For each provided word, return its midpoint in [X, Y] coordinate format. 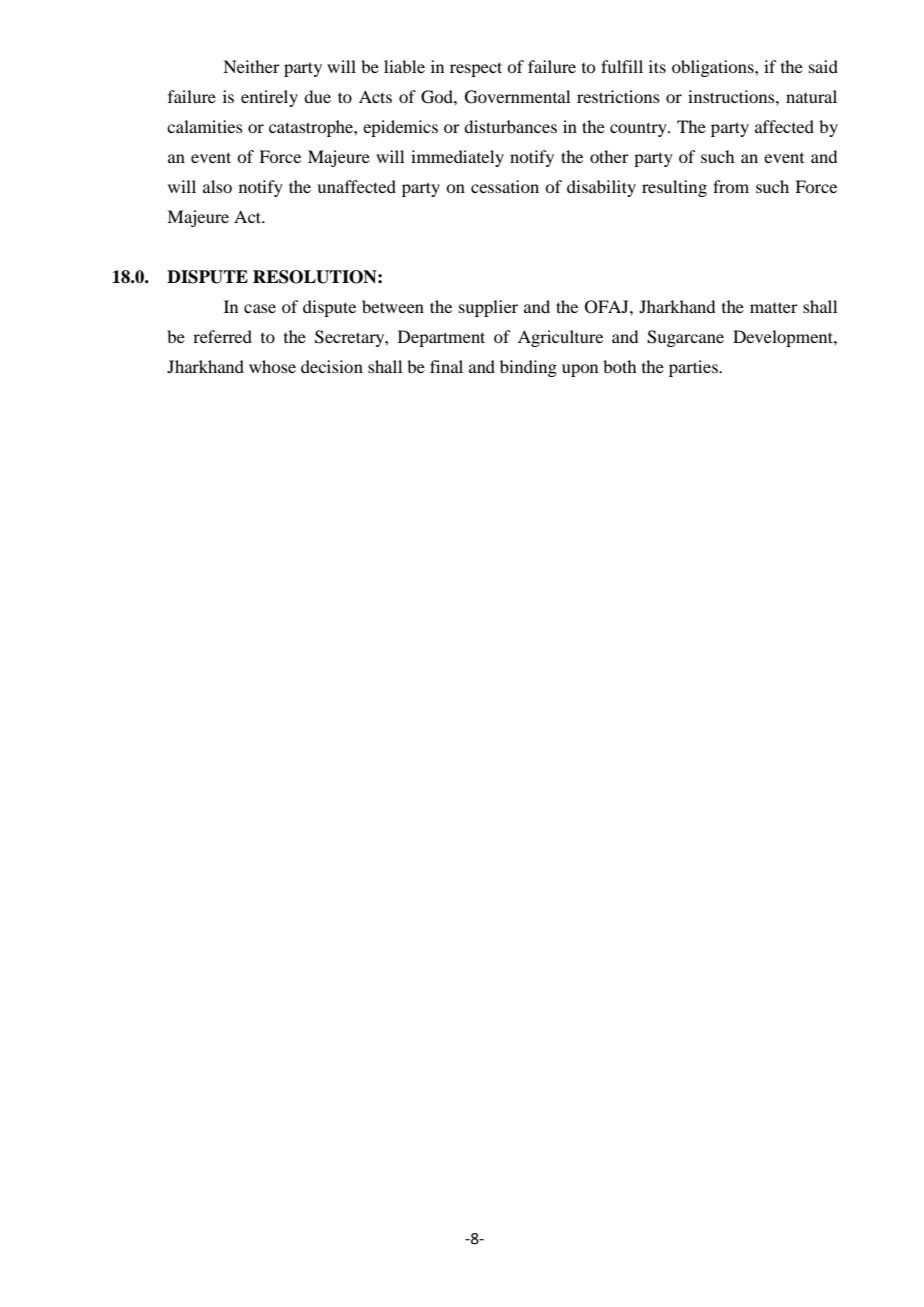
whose [272, 366]
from [731, 186]
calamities [205, 126]
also [217, 186]
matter [774, 307]
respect [476, 69]
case [260, 308]
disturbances [510, 126]
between [393, 306]
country [639, 129]
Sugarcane [685, 338]
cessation [505, 186]
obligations [714, 68]
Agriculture [560, 338]
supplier [488, 308]
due [317, 96]
